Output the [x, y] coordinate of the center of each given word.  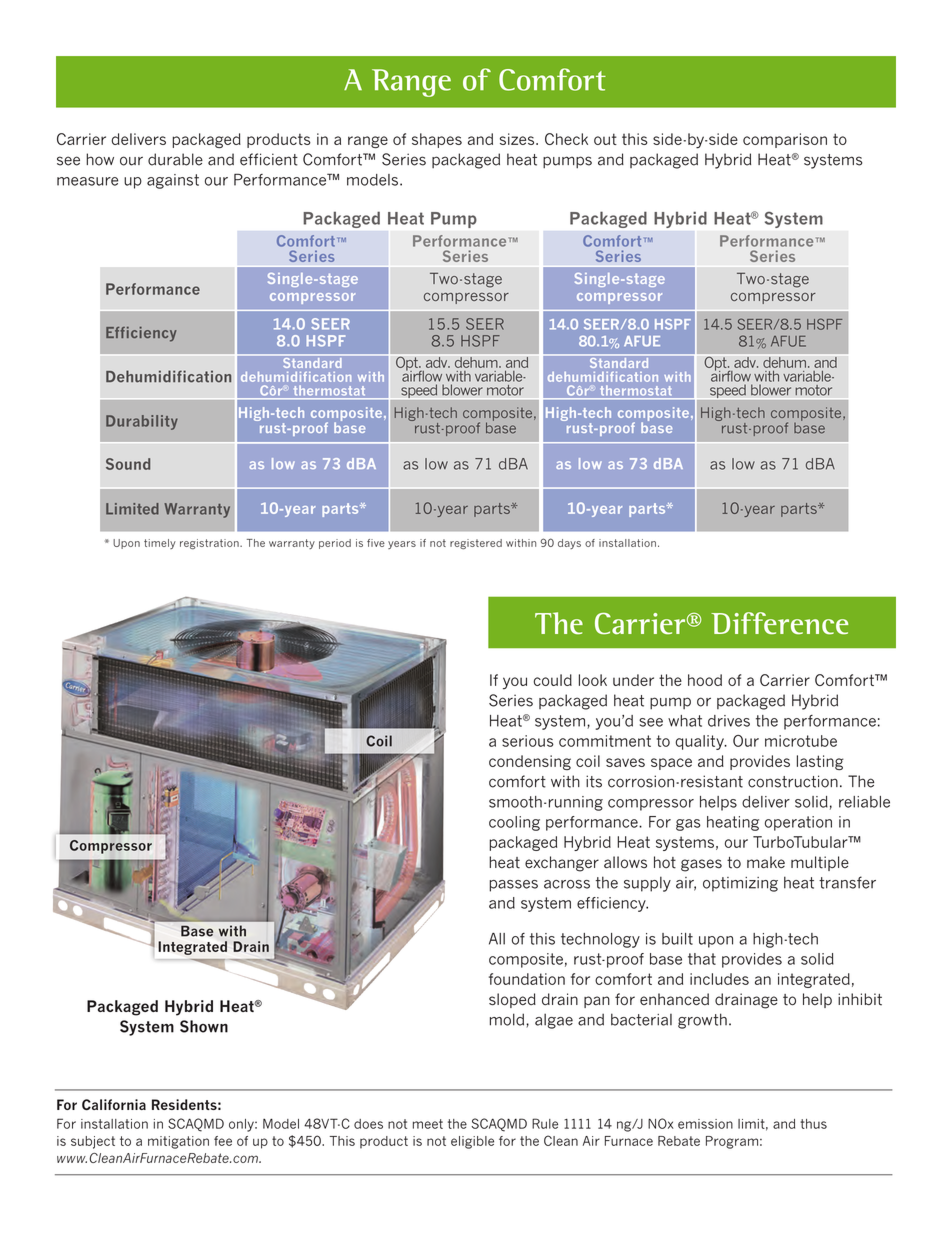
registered [476, 544]
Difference [779, 623]
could [552, 680]
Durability [142, 422]
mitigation [178, 1142]
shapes [437, 140]
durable [175, 159]
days [569, 544]
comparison [785, 140]
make [766, 862]
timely [160, 544]
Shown [204, 1026]
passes [513, 886]
